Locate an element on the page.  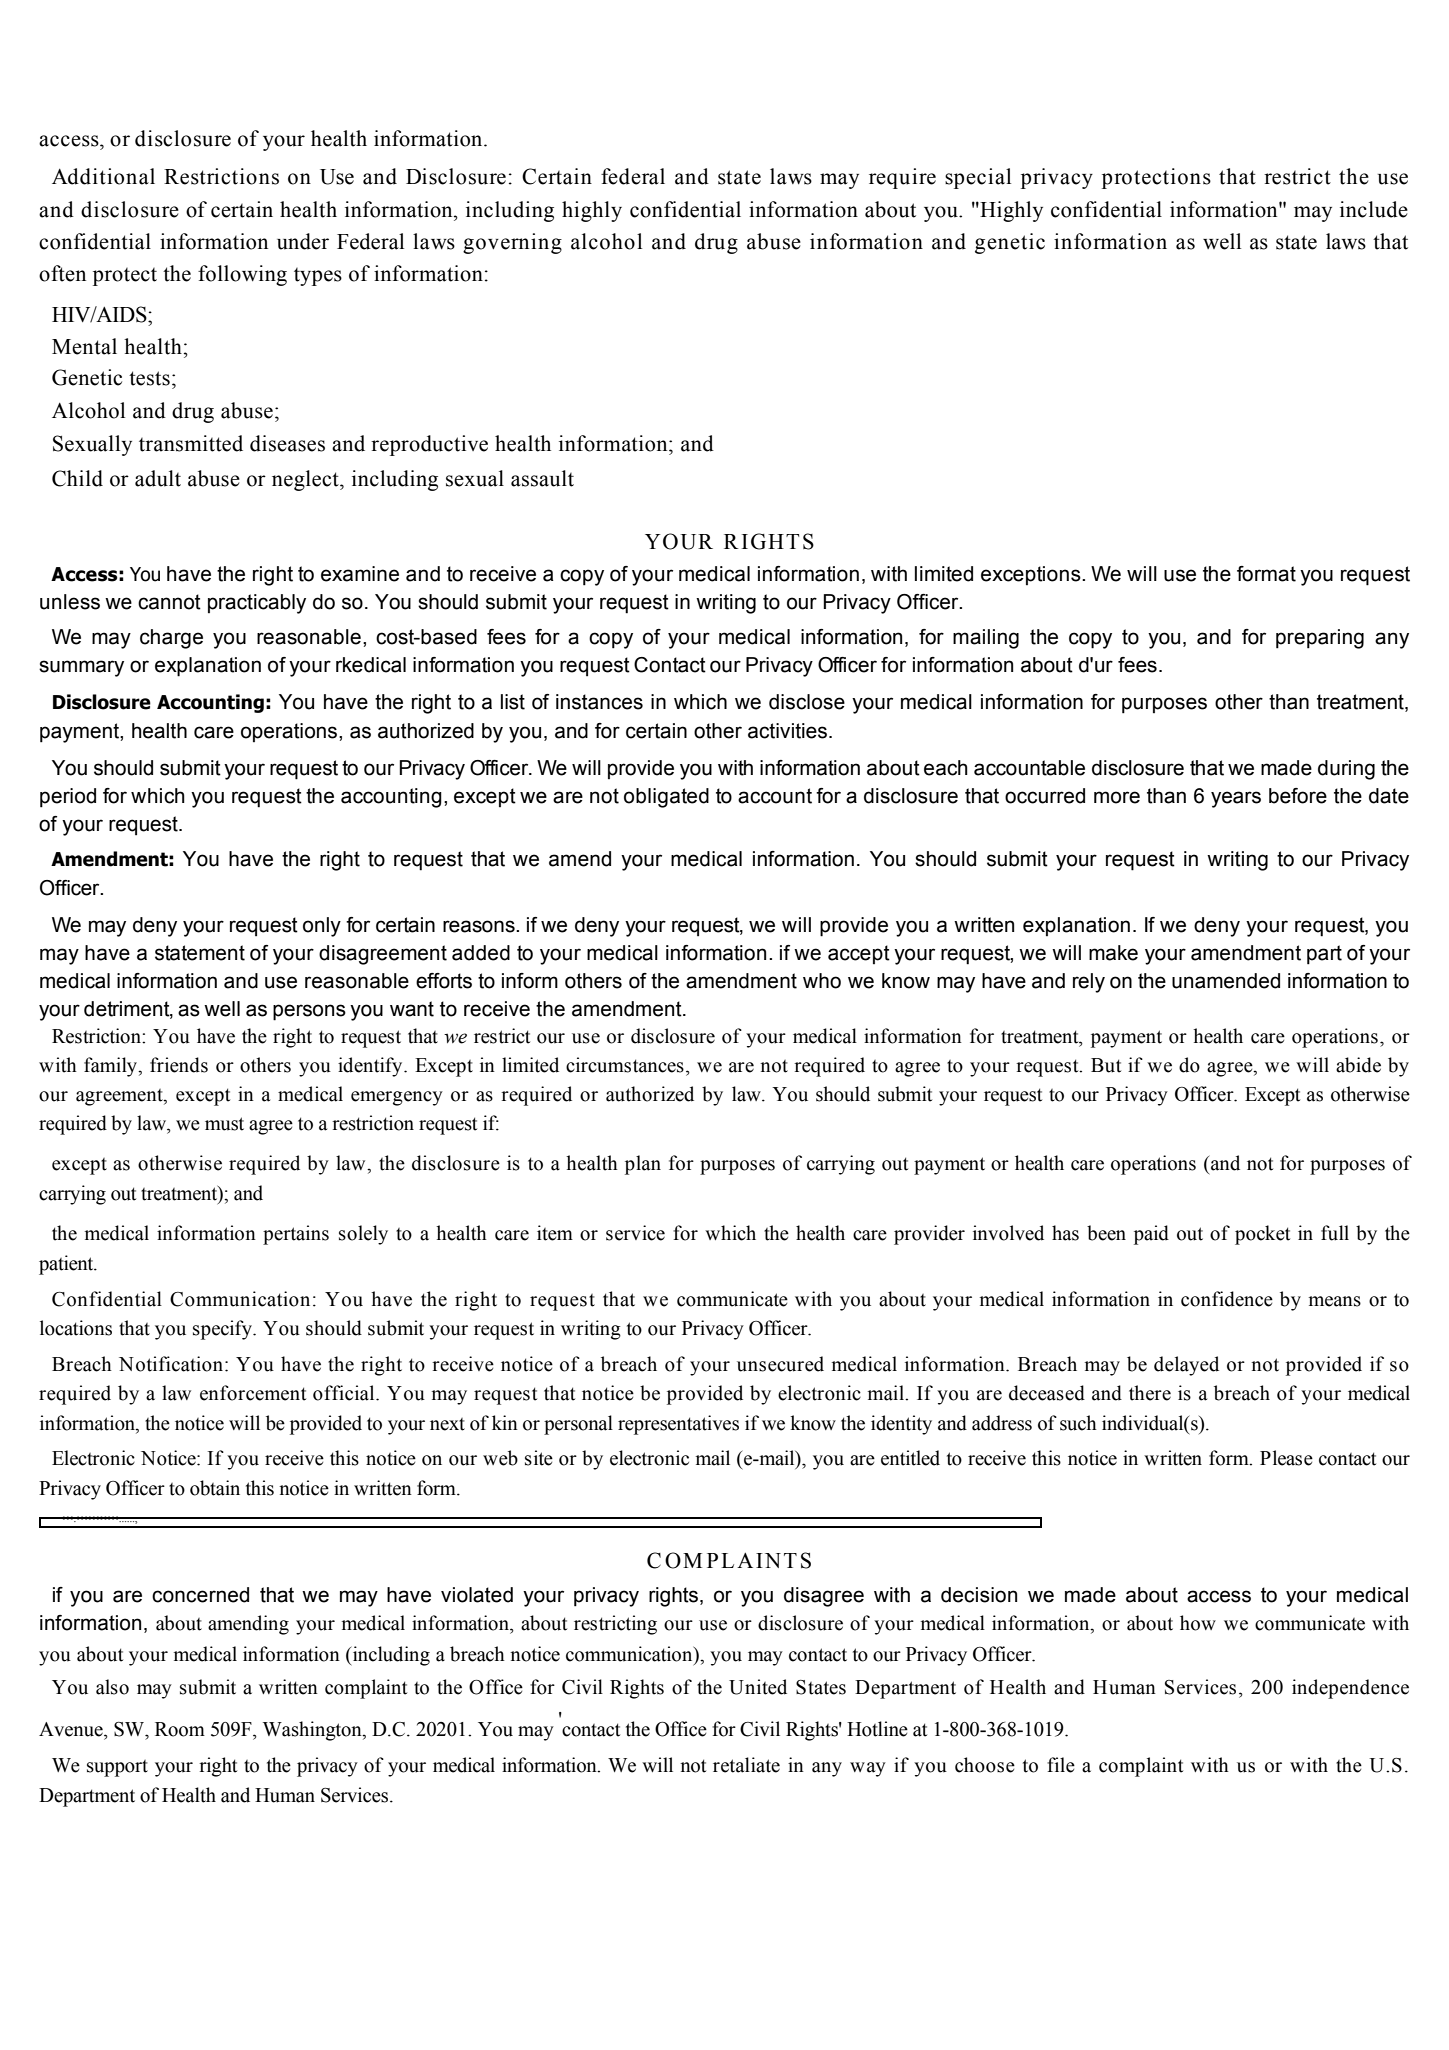
item is located at coordinates (555, 1233).
